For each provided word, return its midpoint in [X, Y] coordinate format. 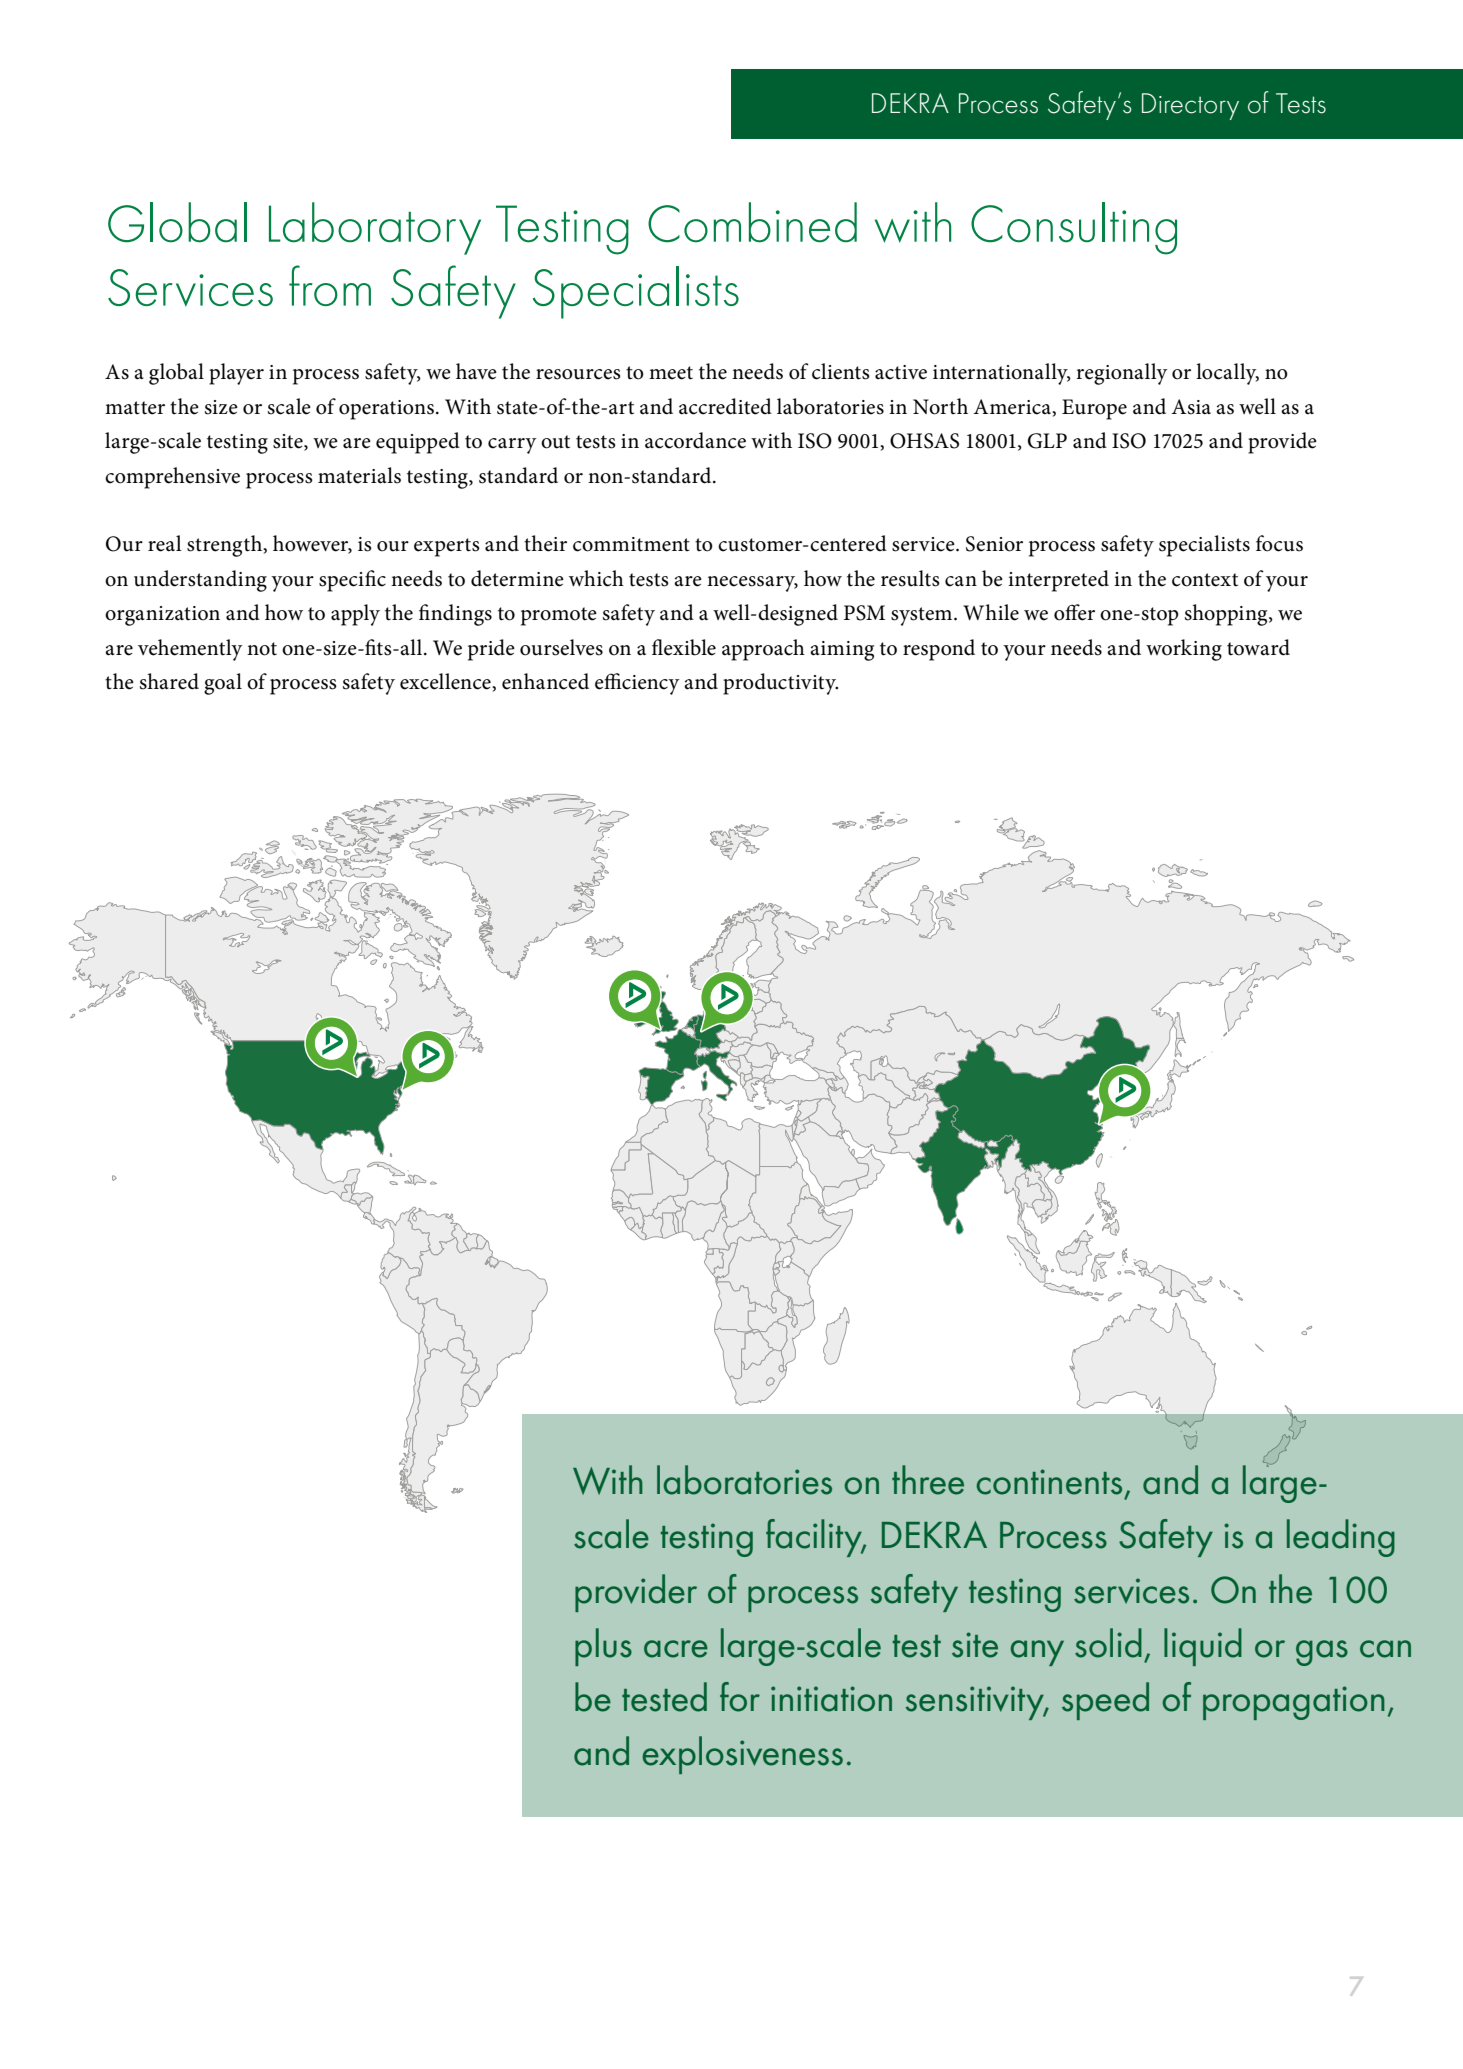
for [740, 1697]
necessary [752, 584]
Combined [752, 222]
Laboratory [375, 228]
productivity [780, 684]
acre [676, 1649]
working [1184, 650]
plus [603, 1647]
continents [1049, 1482]
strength [226, 546]
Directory [1190, 106]
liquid [1203, 1647]
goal [223, 684]
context [1205, 580]
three [928, 1480]
